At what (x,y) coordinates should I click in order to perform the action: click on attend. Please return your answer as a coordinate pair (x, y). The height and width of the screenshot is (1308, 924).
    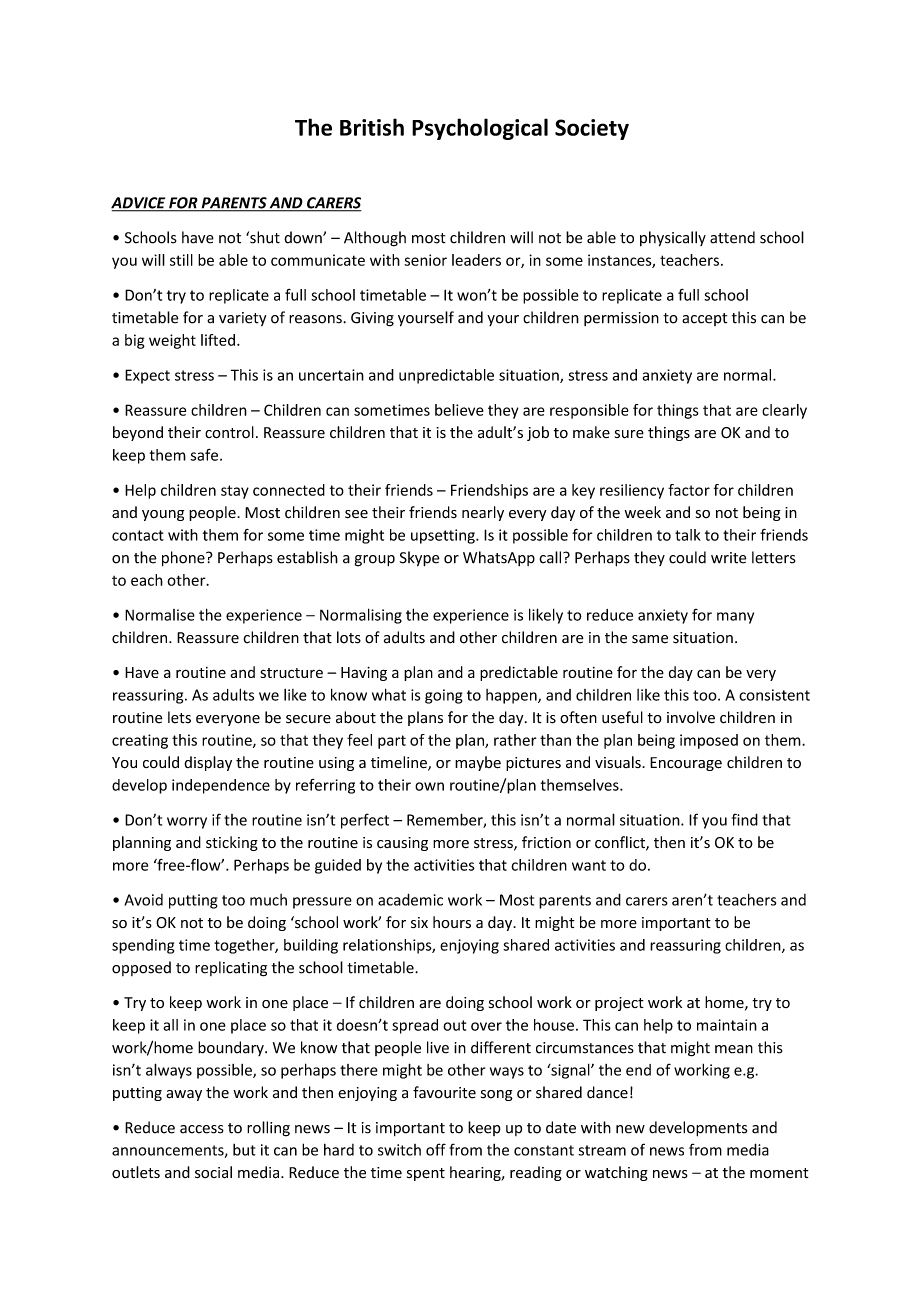
    Looking at the image, I should click on (732, 237).
